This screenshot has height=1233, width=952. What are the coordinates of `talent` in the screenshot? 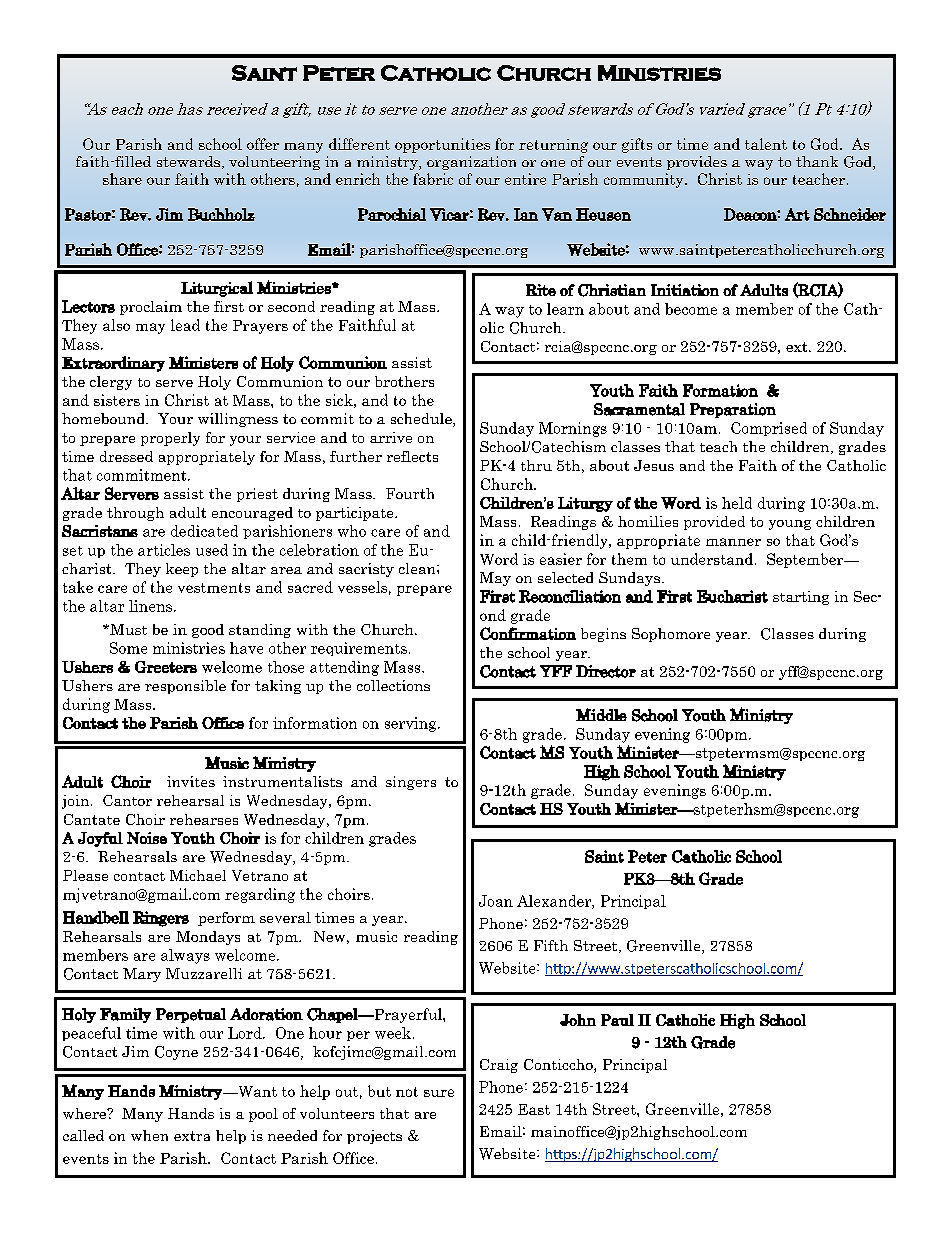 It's located at (766, 144).
